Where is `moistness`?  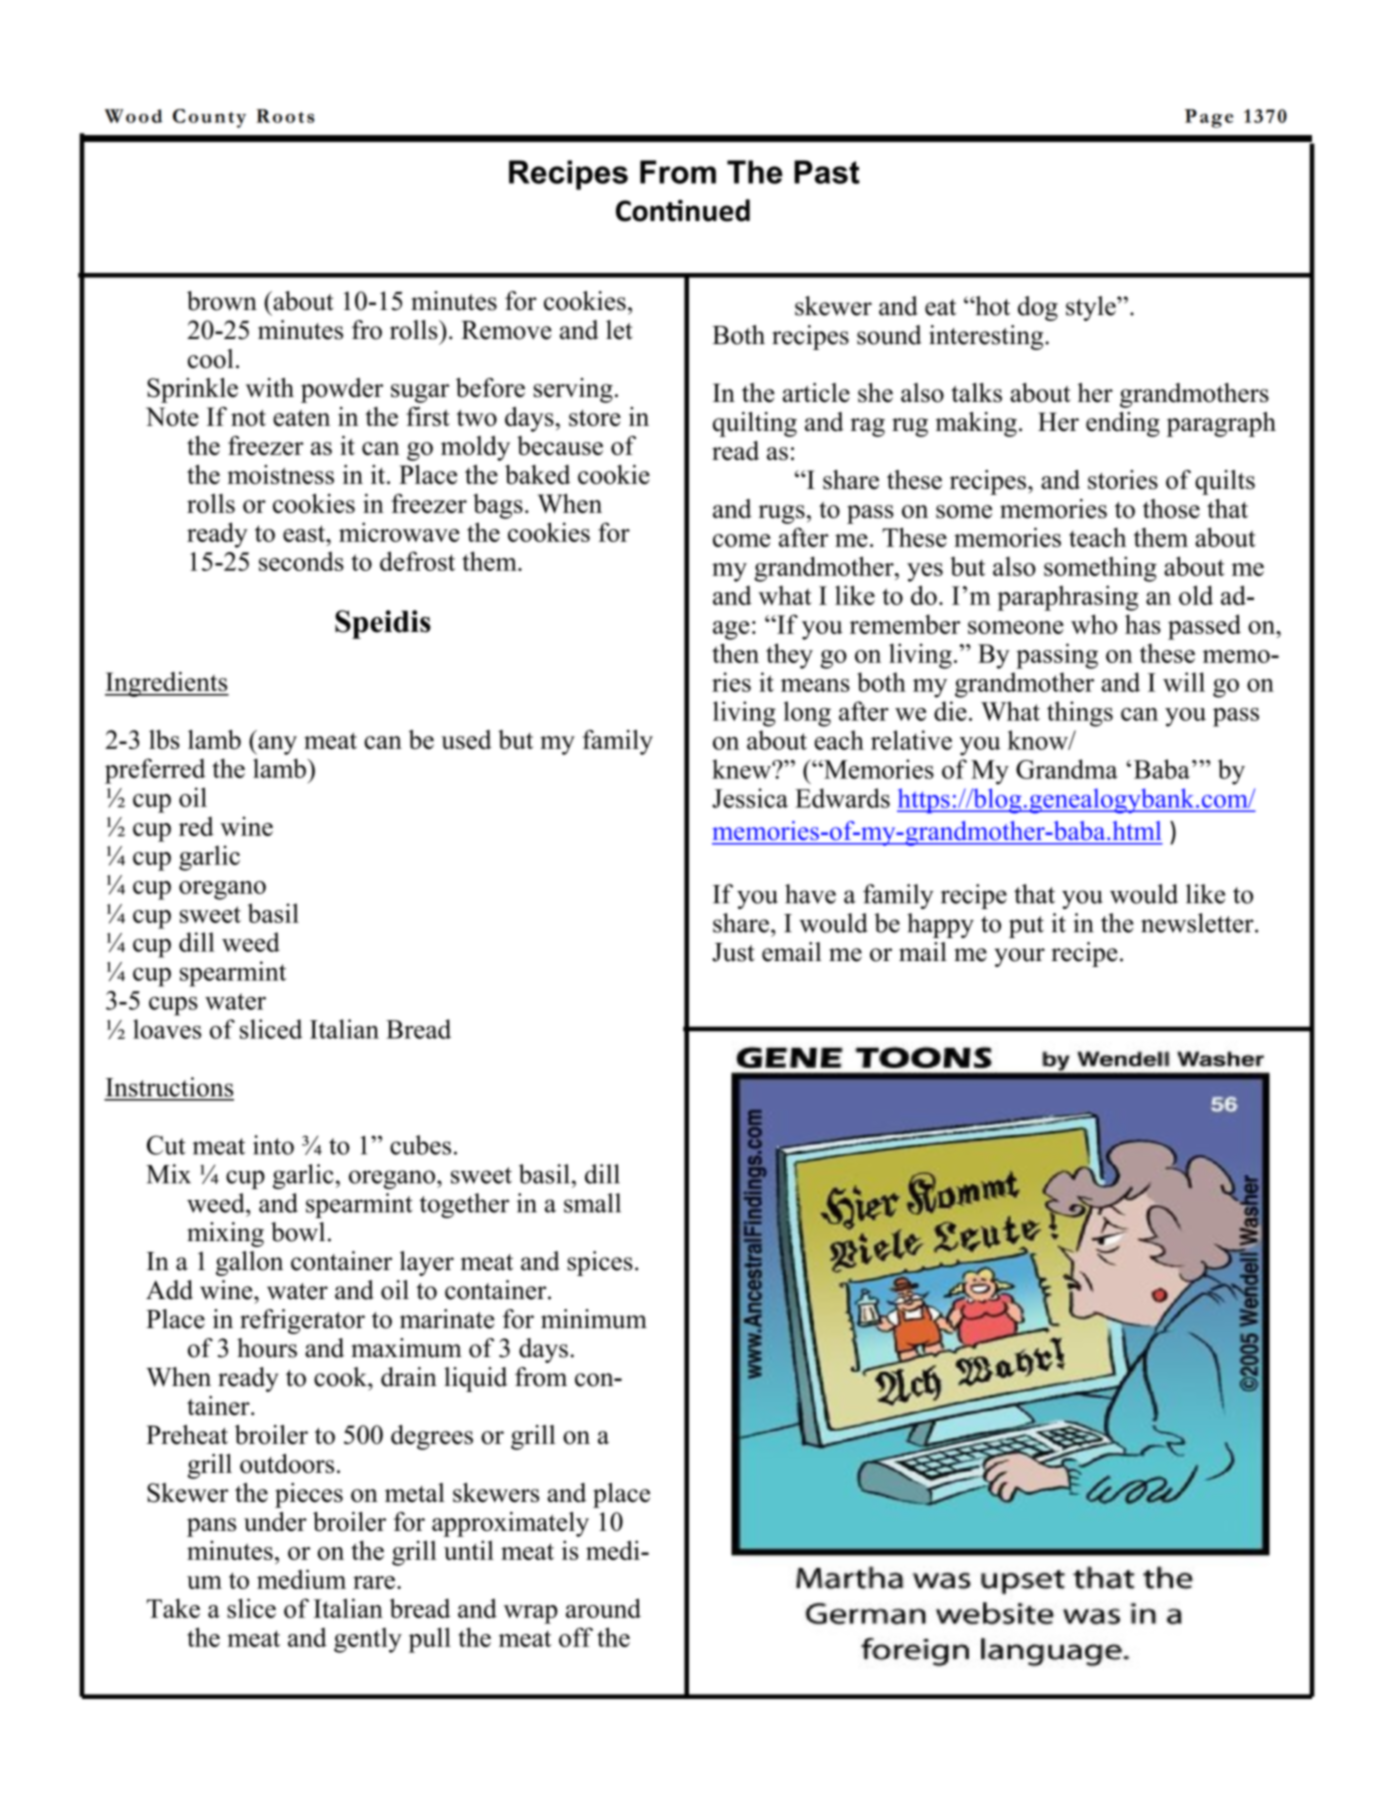
moistness is located at coordinates (280, 474).
